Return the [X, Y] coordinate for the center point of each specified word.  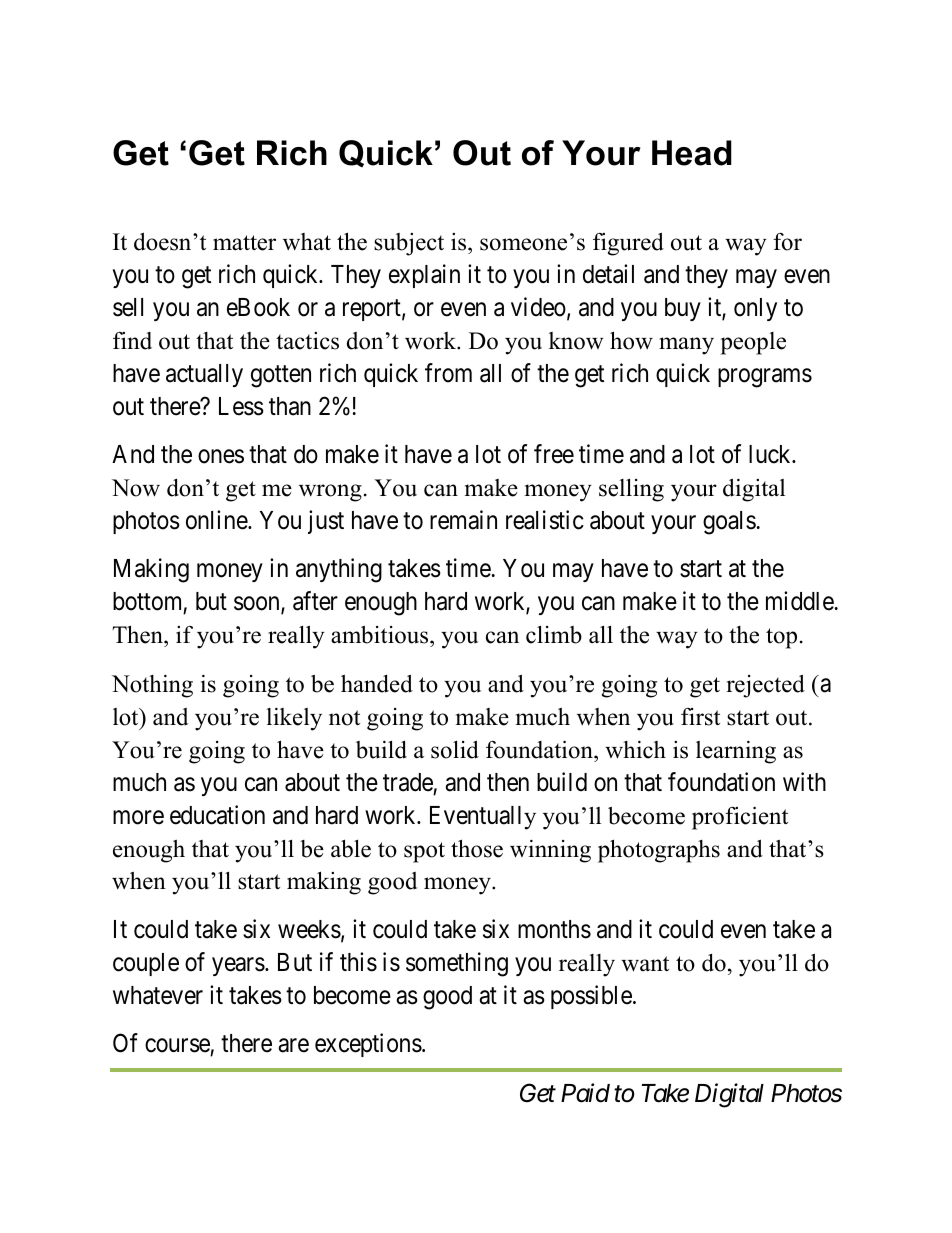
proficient [740, 818]
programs [765, 378]
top [781, 638]
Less [241, 406]
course [178, 1047]
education [217, 815]
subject [409, 244]
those [477, 848]
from [448, 373]
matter [244, 243]
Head [692, 153]
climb [554, 635]
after [315, 601]
